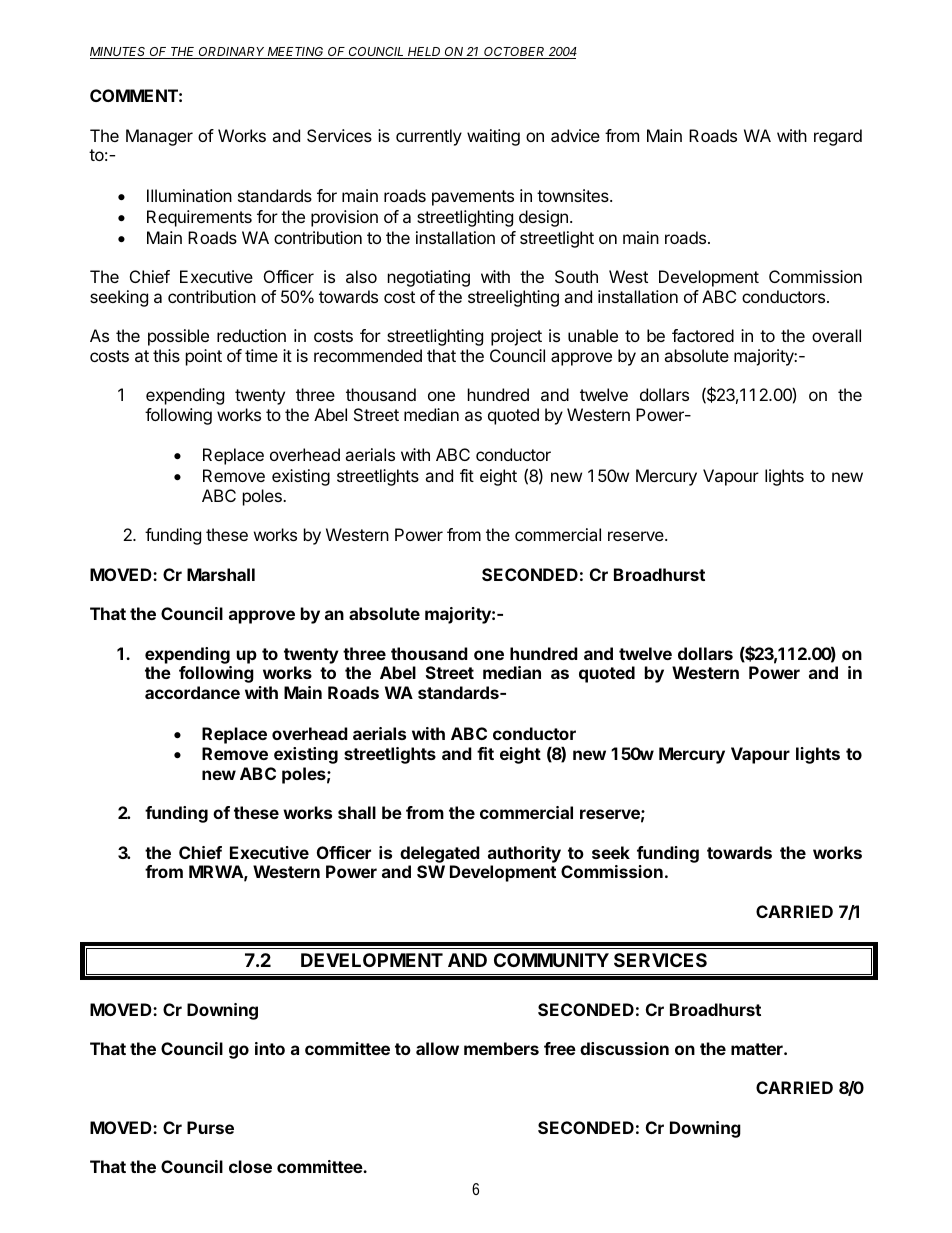 The width and height of the screenshot is (952, 1233). Describe the element at coordinates (440, 854) in the screenshot. I see `delegated` at that location.
